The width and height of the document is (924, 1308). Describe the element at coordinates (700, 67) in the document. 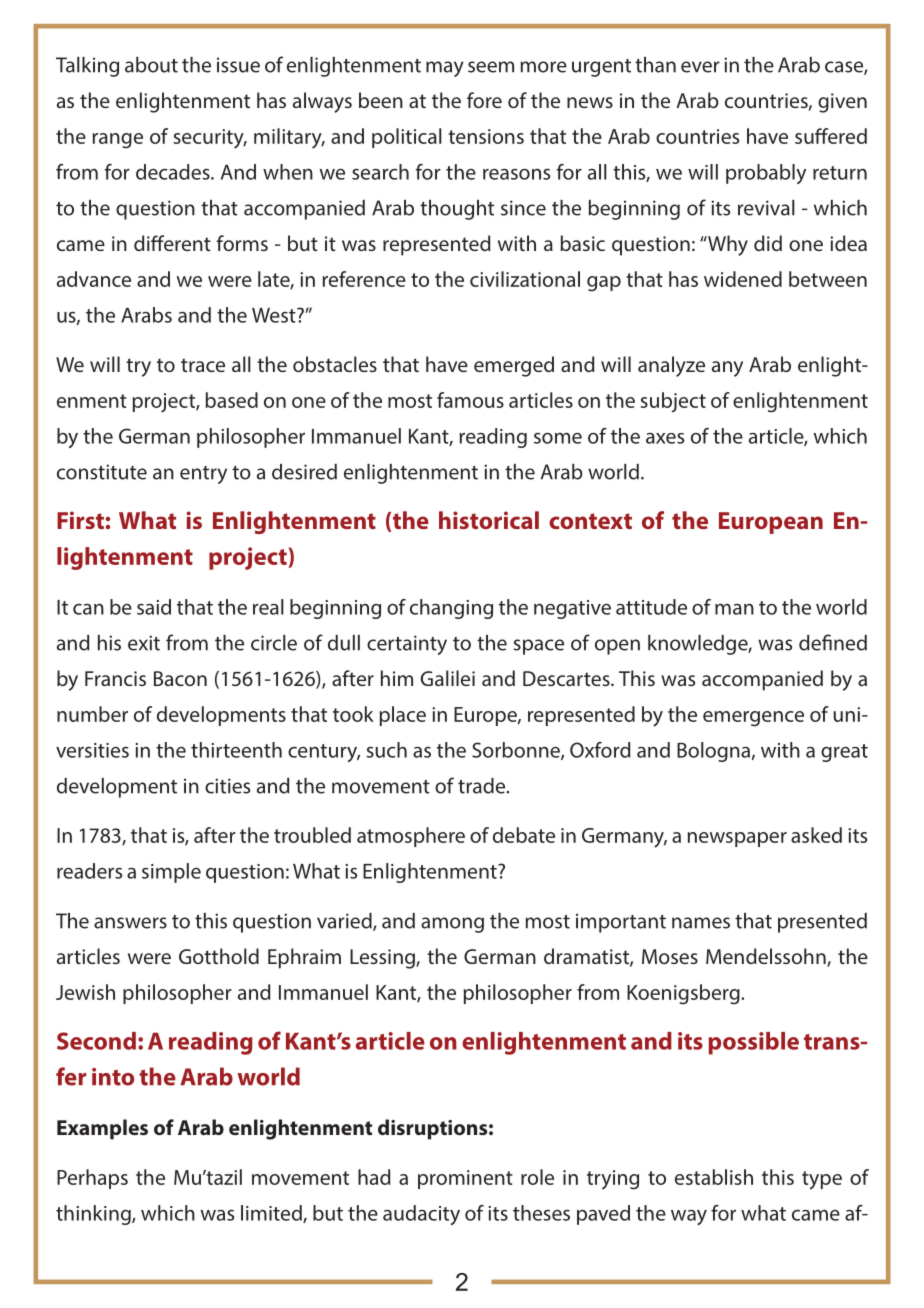

I see `ever` at that location.
